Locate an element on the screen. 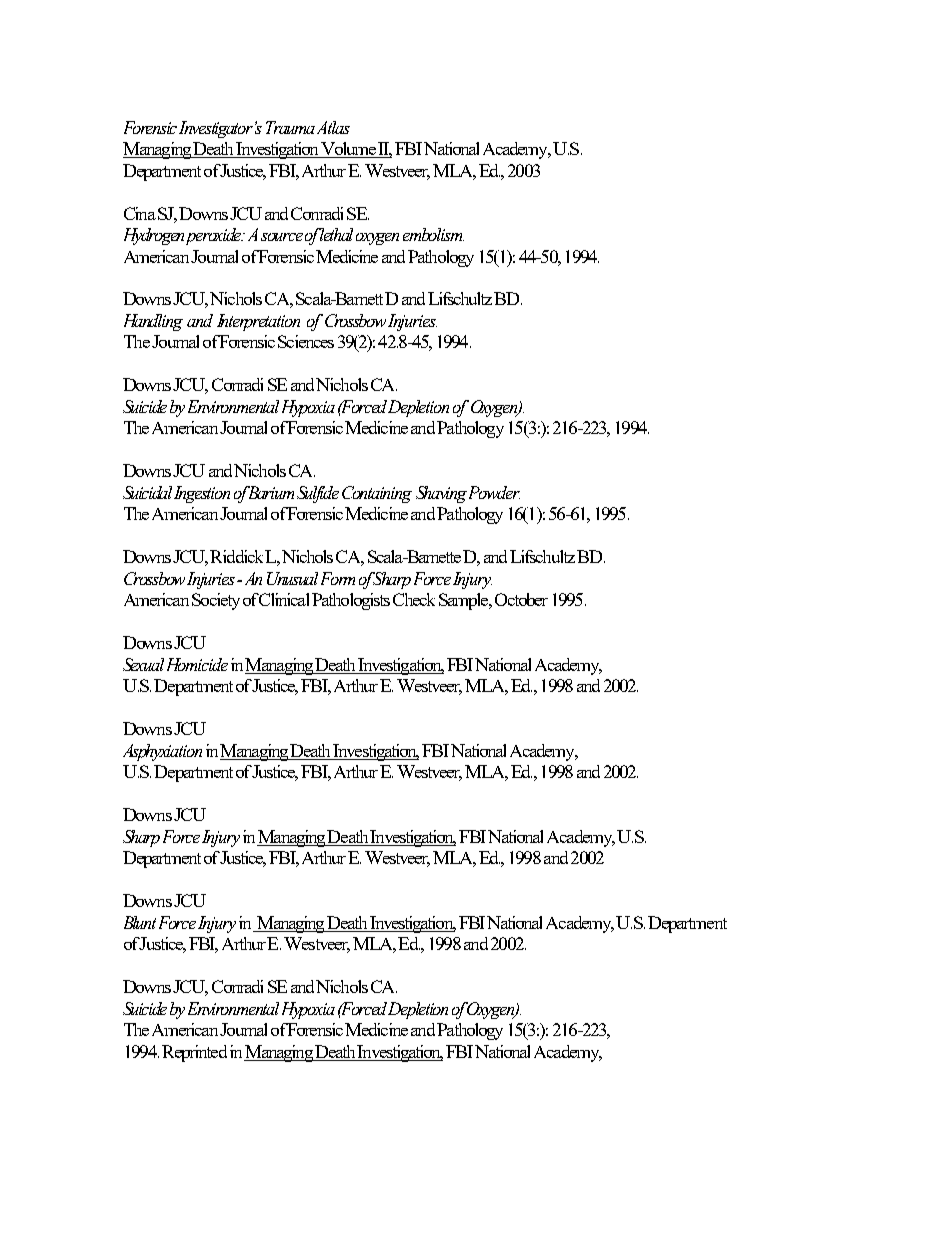  Society is located at coordinates (216, 601).
